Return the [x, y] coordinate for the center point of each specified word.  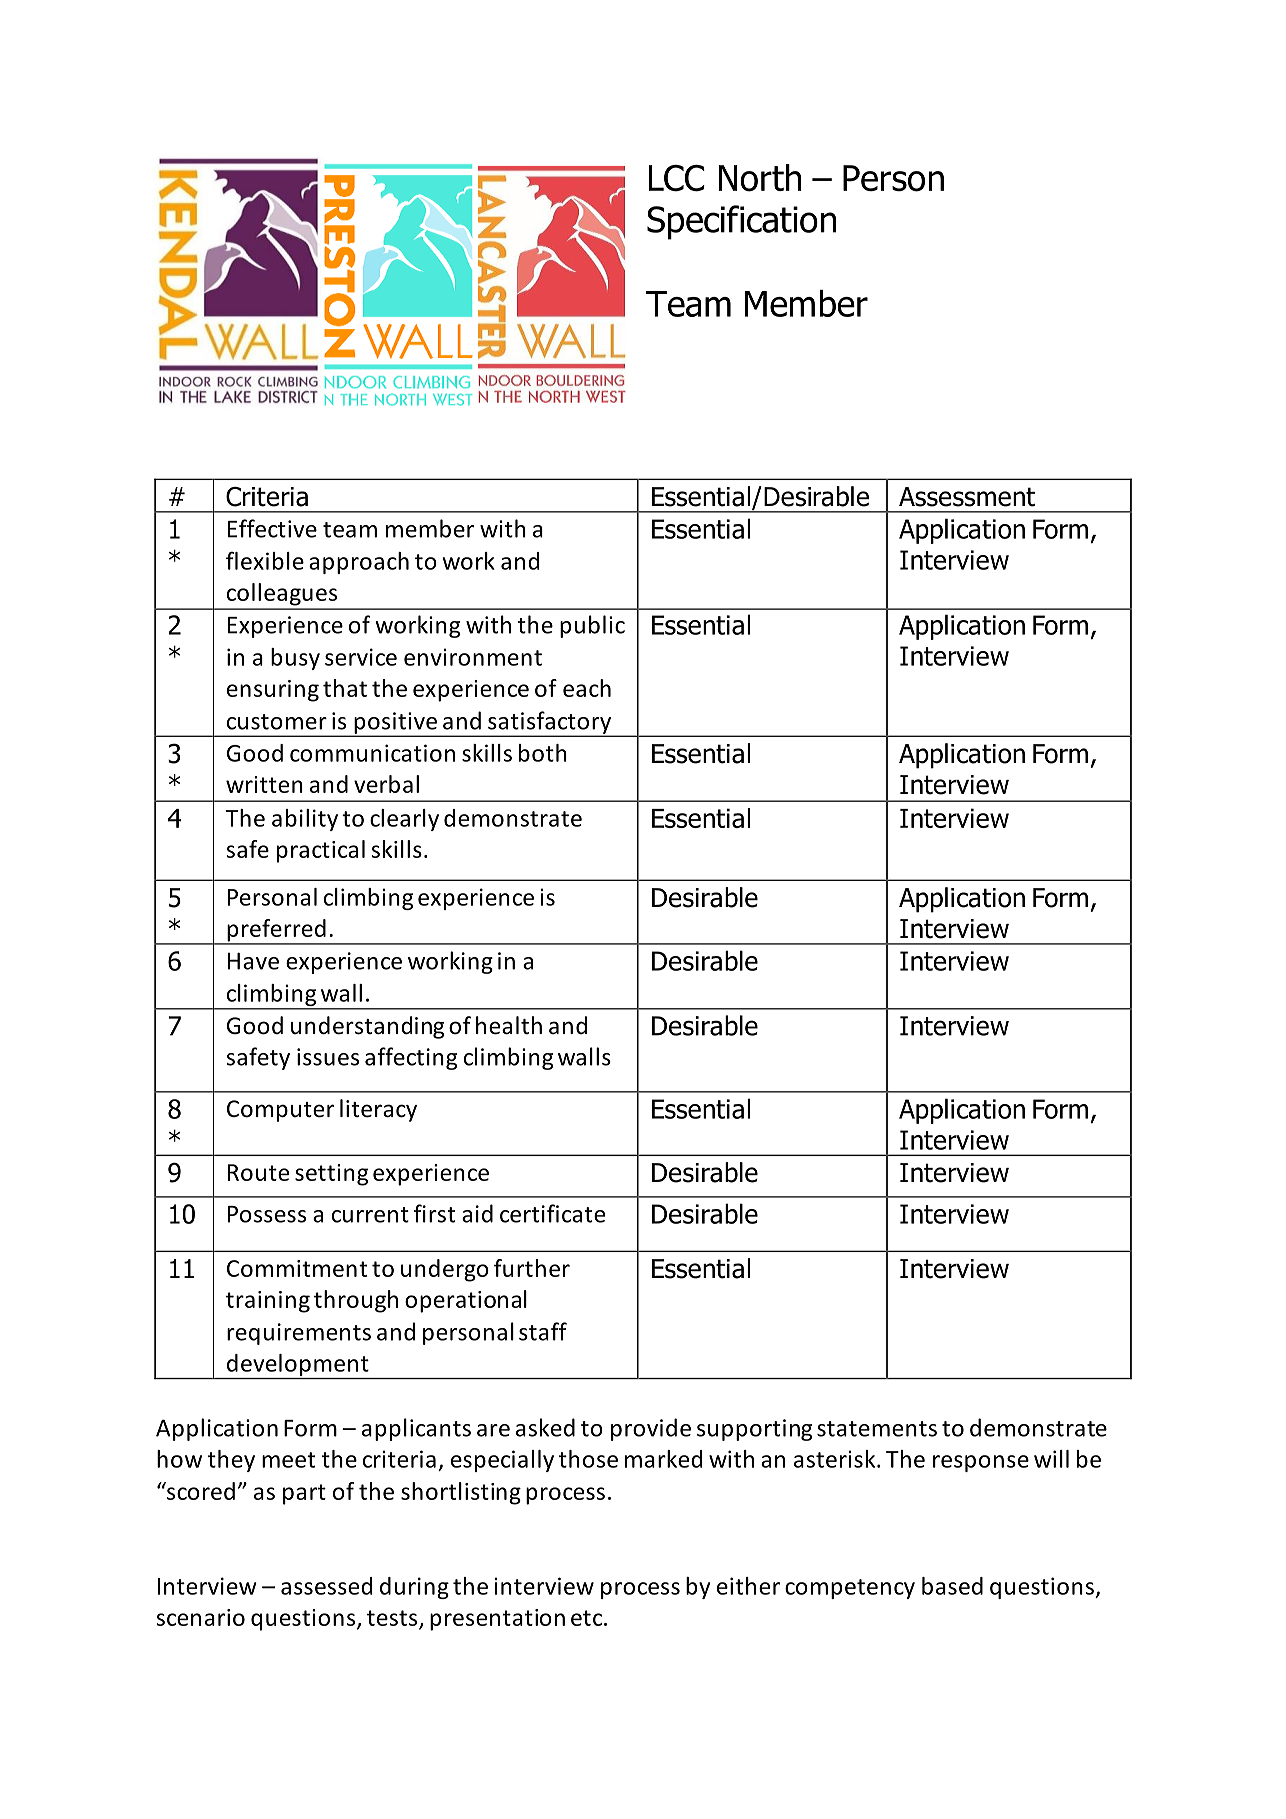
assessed [326, 1586]
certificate [552, 1213]
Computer [280, 1111]
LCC [677, 178]
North [760, 178]
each [587, 688]
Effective [272, 528]
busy [295, 659]
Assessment [967, 497]
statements [877, 1429]
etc [588, 1618]
